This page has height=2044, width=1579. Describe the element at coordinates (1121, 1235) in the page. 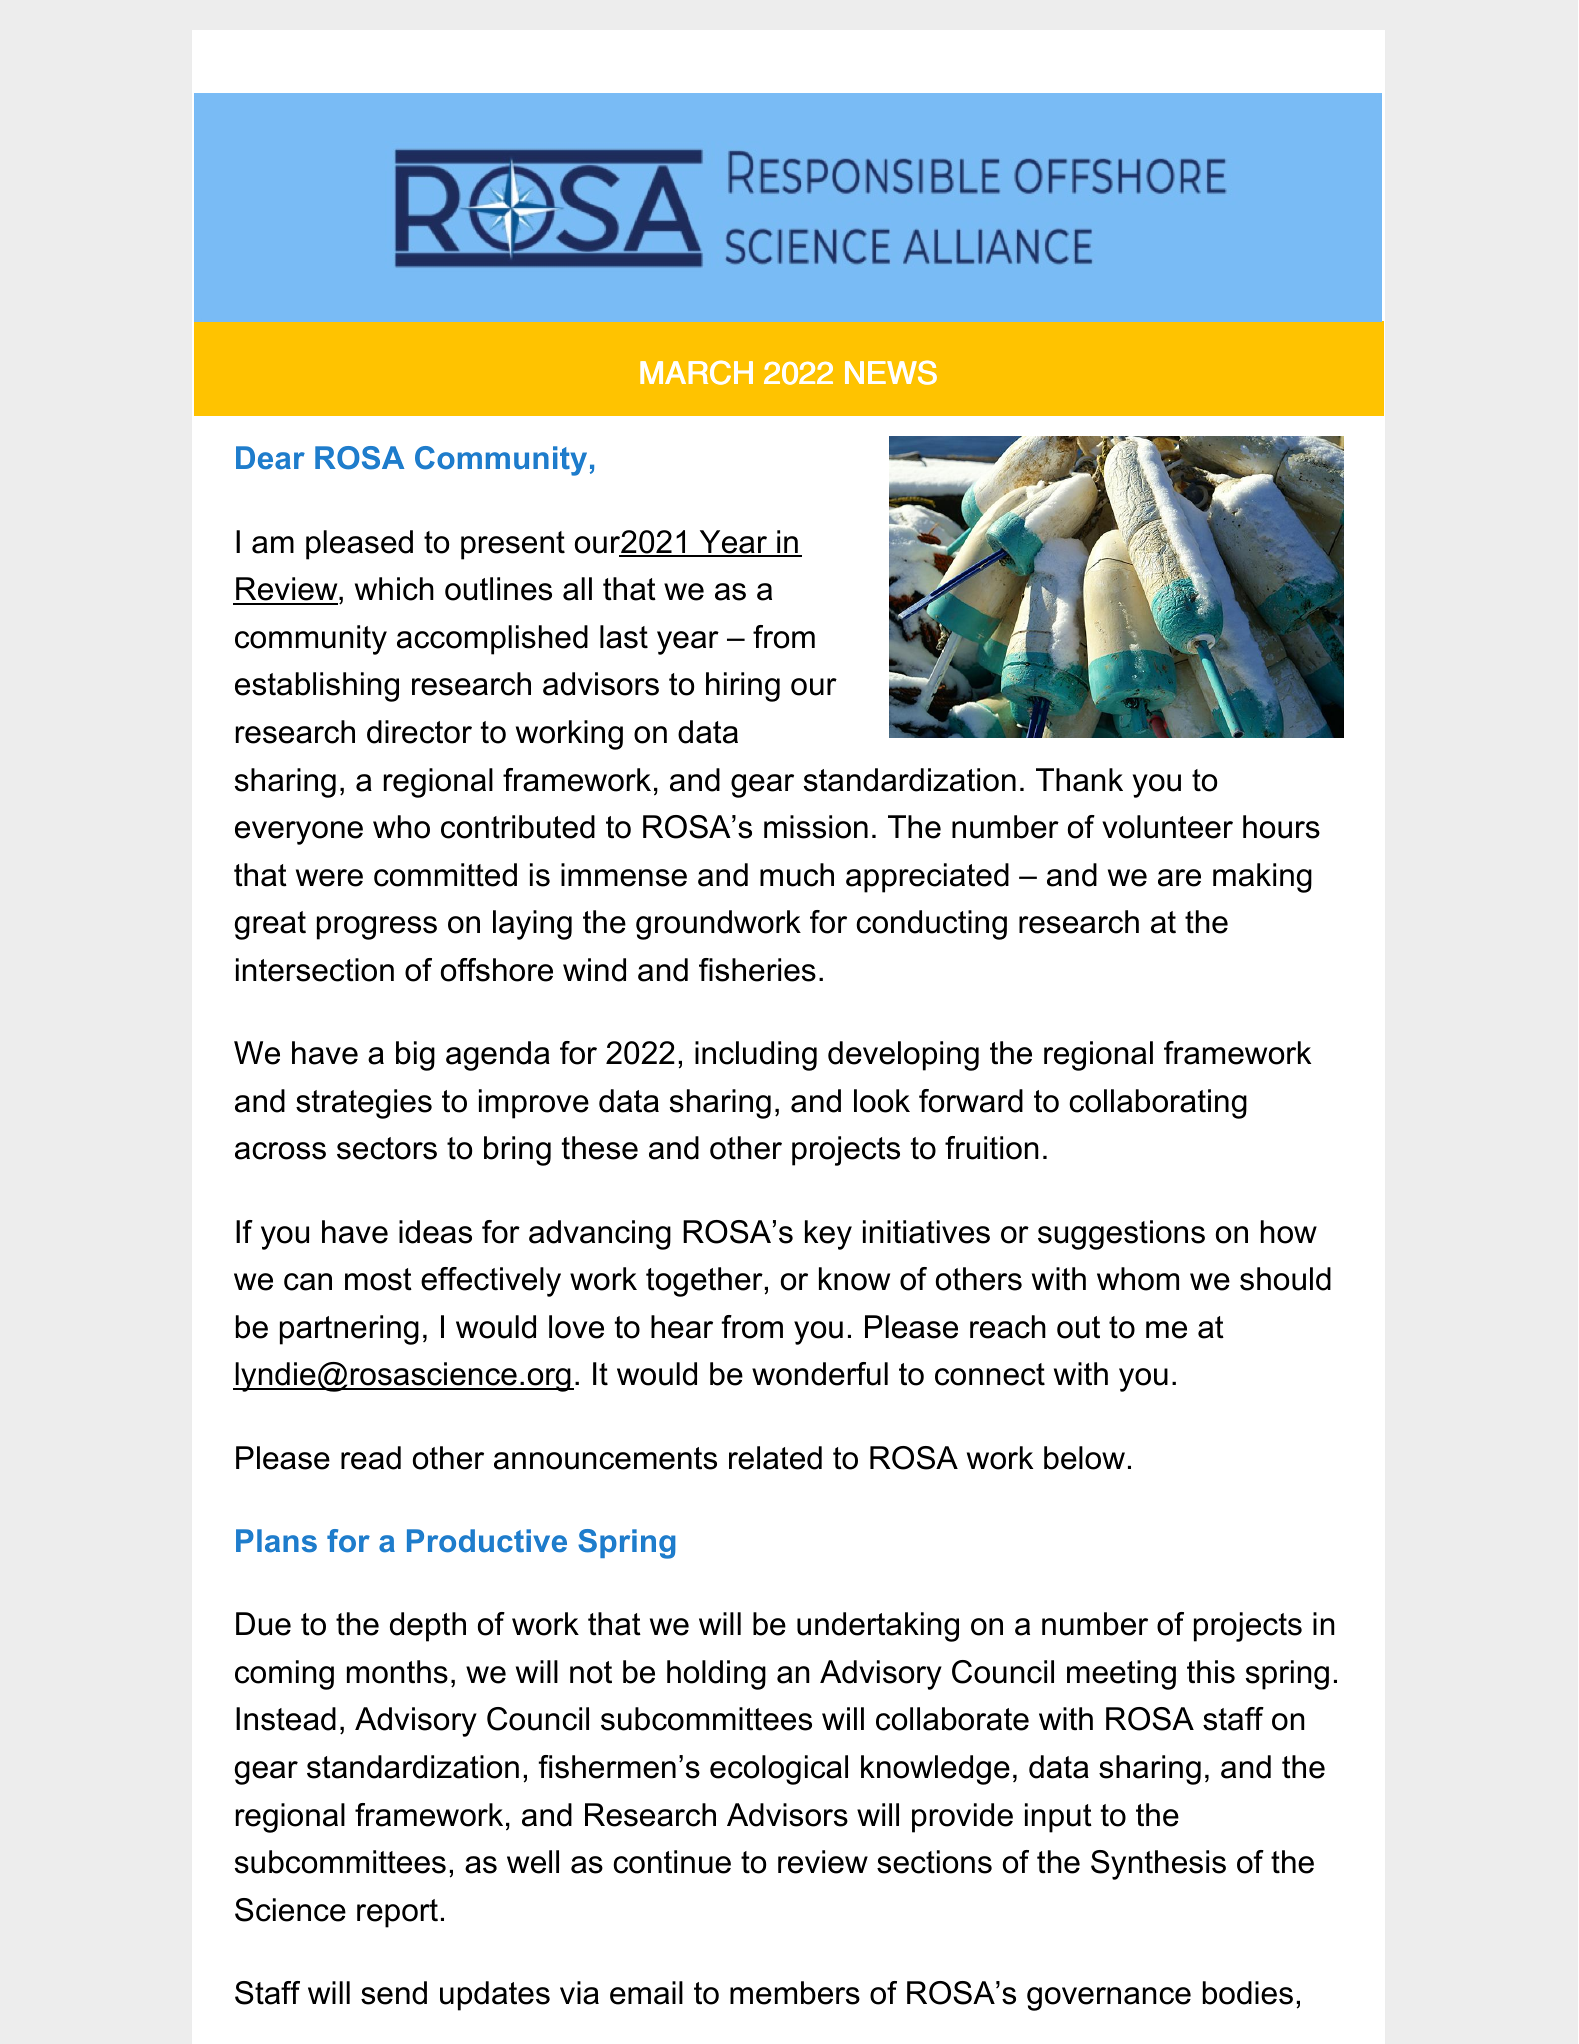

I see `suggestions` at that location.
